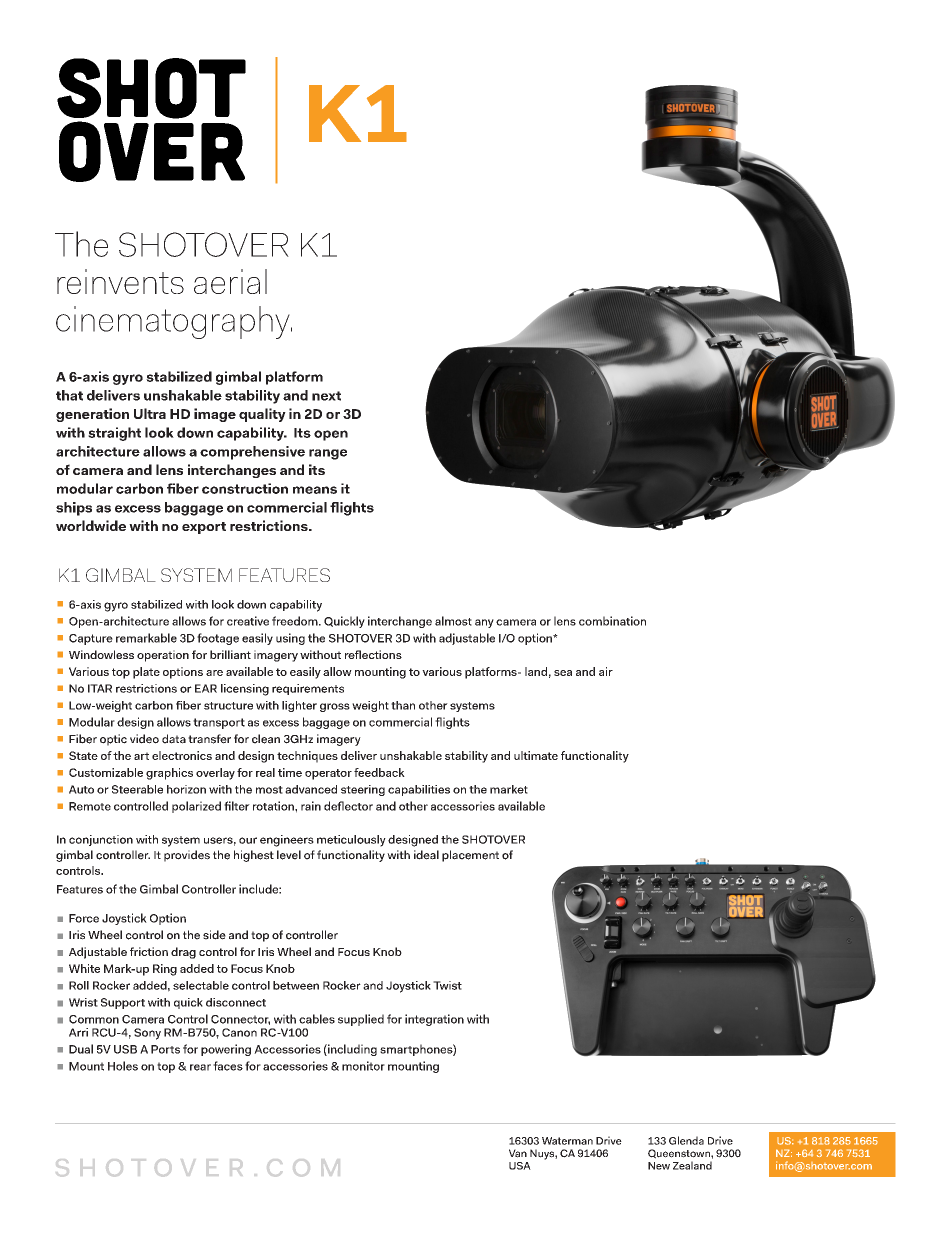  What do you see at coordinates (403, 705) in the screenshot?
I see `than` at bounding box center [403, 705].
